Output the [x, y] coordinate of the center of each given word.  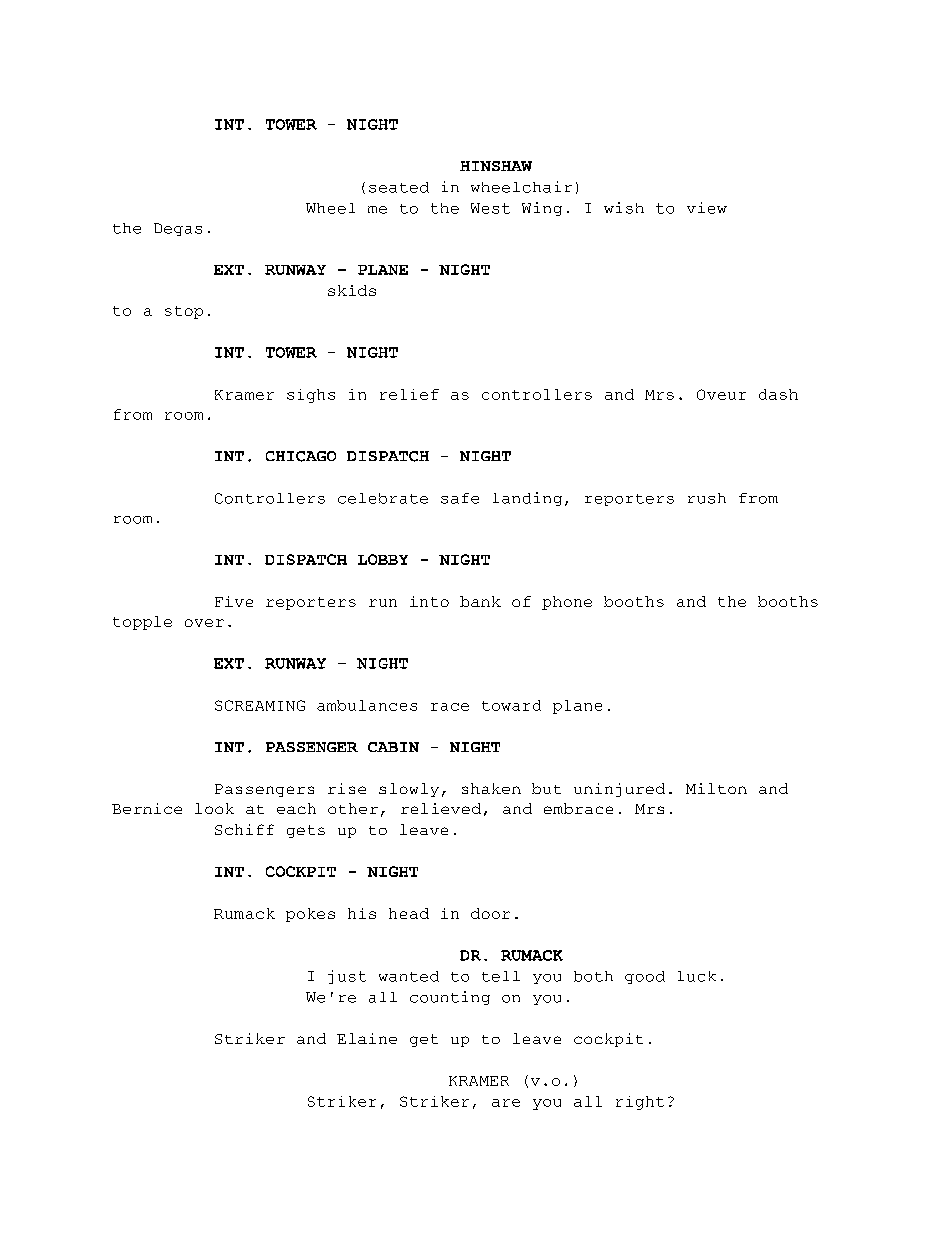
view [707, 208]
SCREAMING [260, 705]
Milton [716, 788]
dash [778, 394]
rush [707, 498]
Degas [178, 229]
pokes [310, 915]
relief [409, 394]
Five [234, 601]
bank [480, 601]
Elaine [367, 1038]
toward [511, 705]
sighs [311, 396]
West [490, 208]
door [490, 913]
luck [697, 976]
